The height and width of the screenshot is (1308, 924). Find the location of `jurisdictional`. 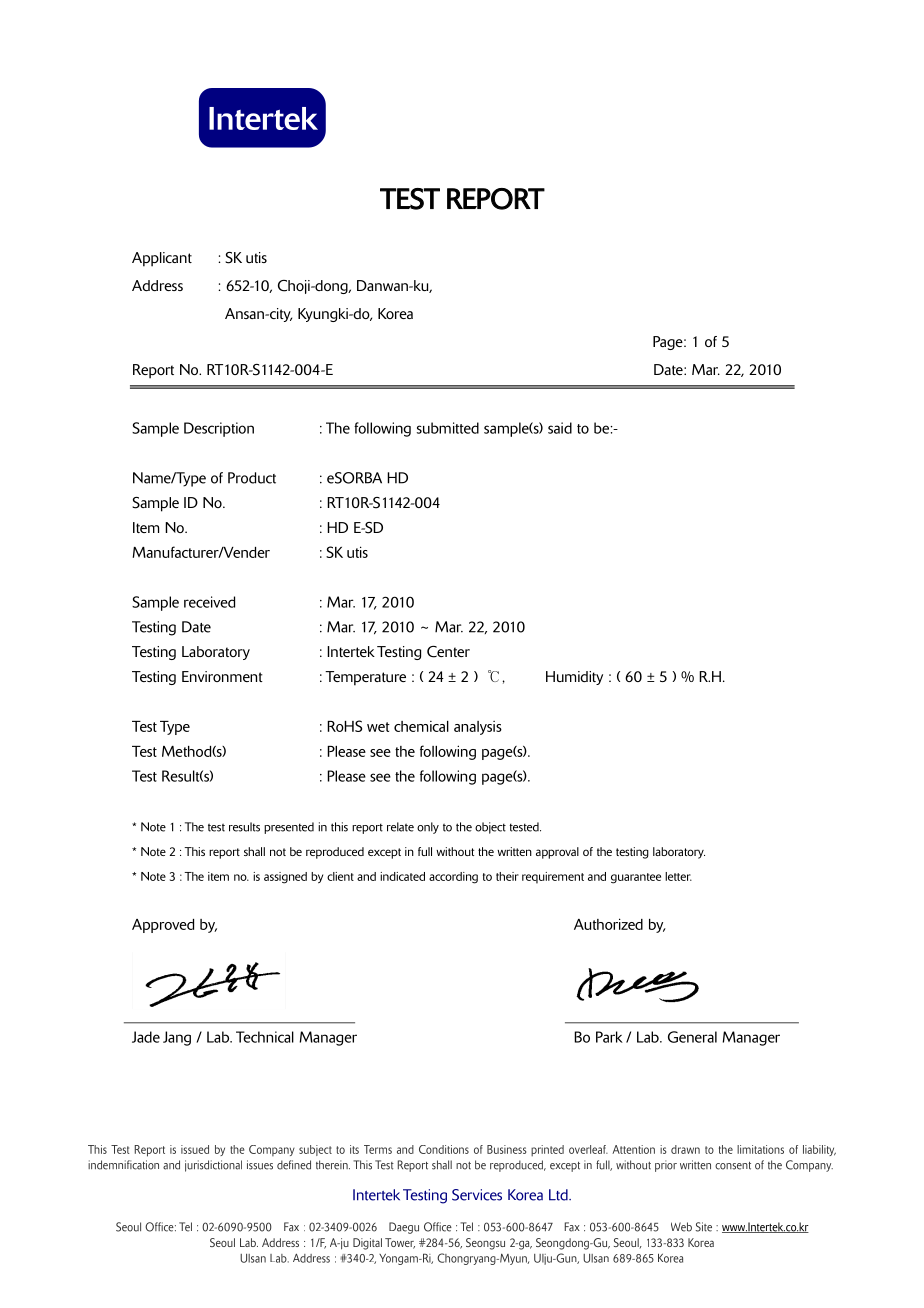

jurisdictional is located at coordinates (213, 1166).
